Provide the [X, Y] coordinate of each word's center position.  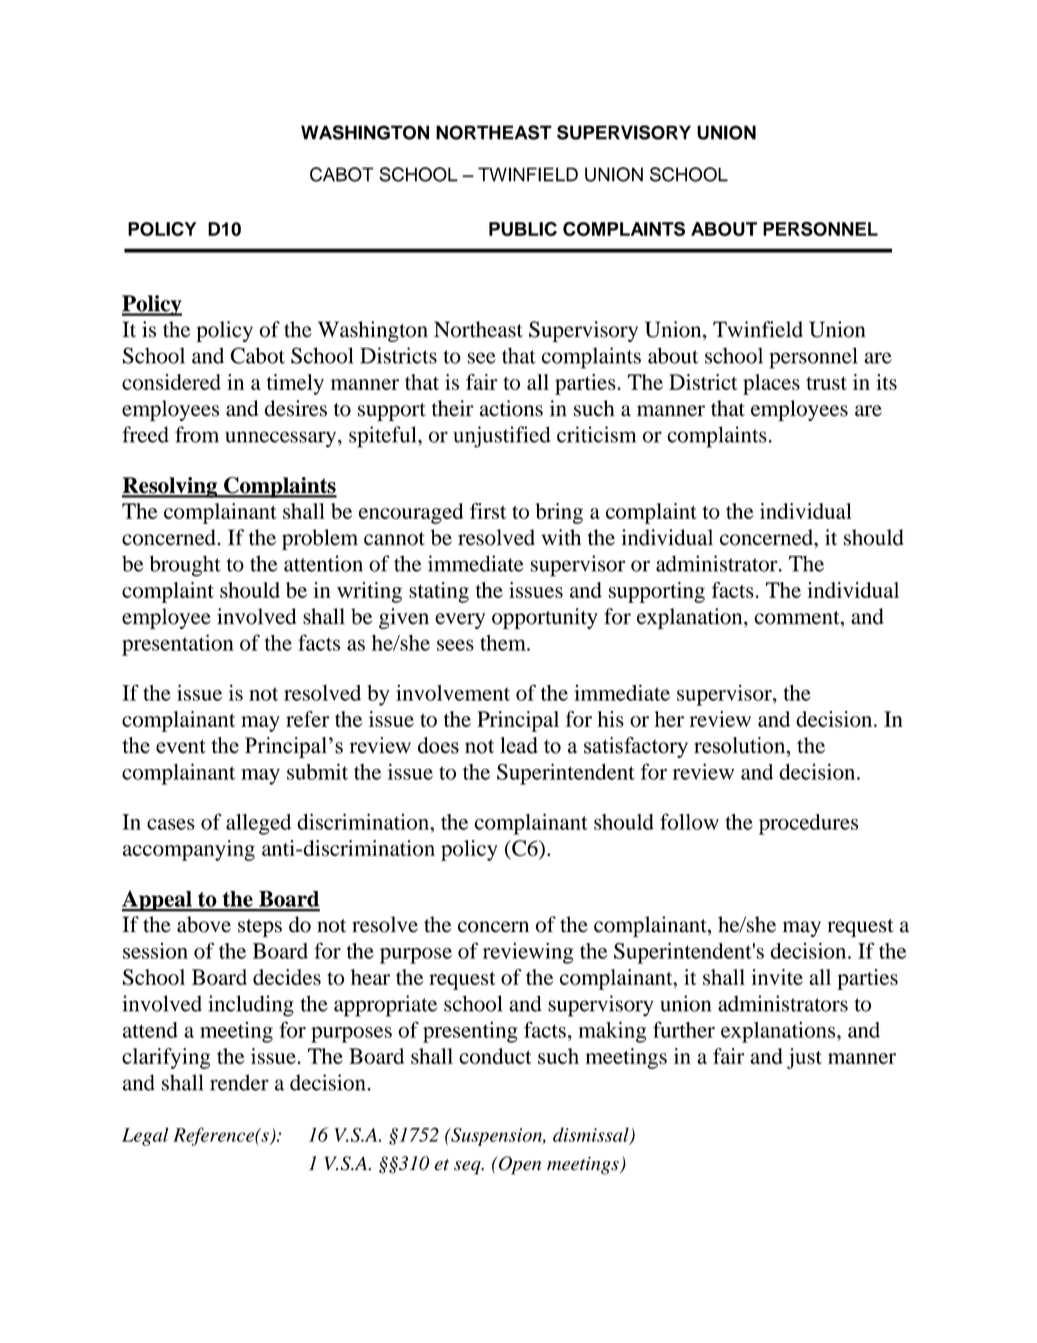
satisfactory [636, 747]
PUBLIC [523, 229]
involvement [453, 693]
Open [519, 1165]
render [239, 1082]
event [181, 746]
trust [826, 383]
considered [171, 382]
